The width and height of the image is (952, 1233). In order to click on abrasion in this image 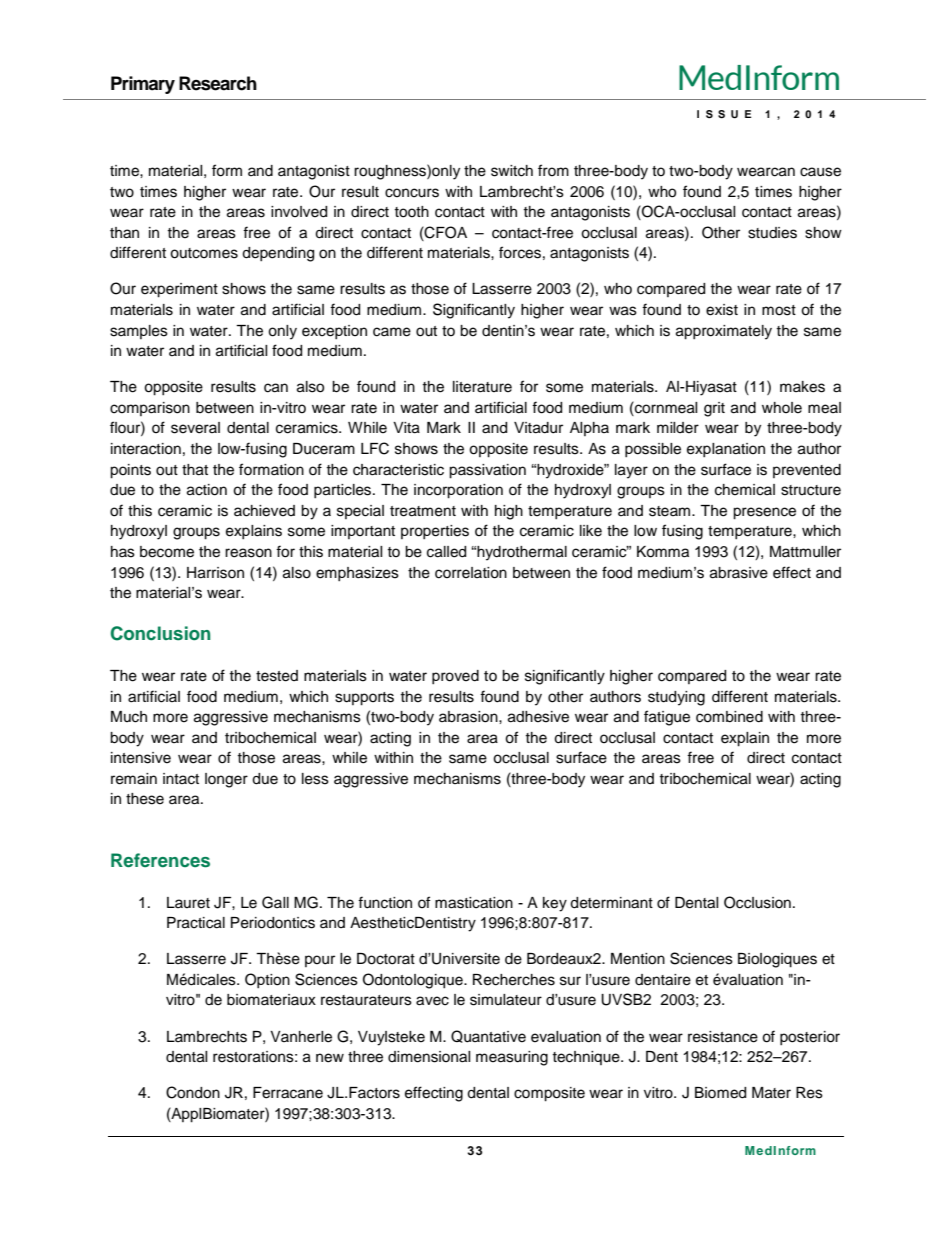, I will do `click(469, 717)`.
